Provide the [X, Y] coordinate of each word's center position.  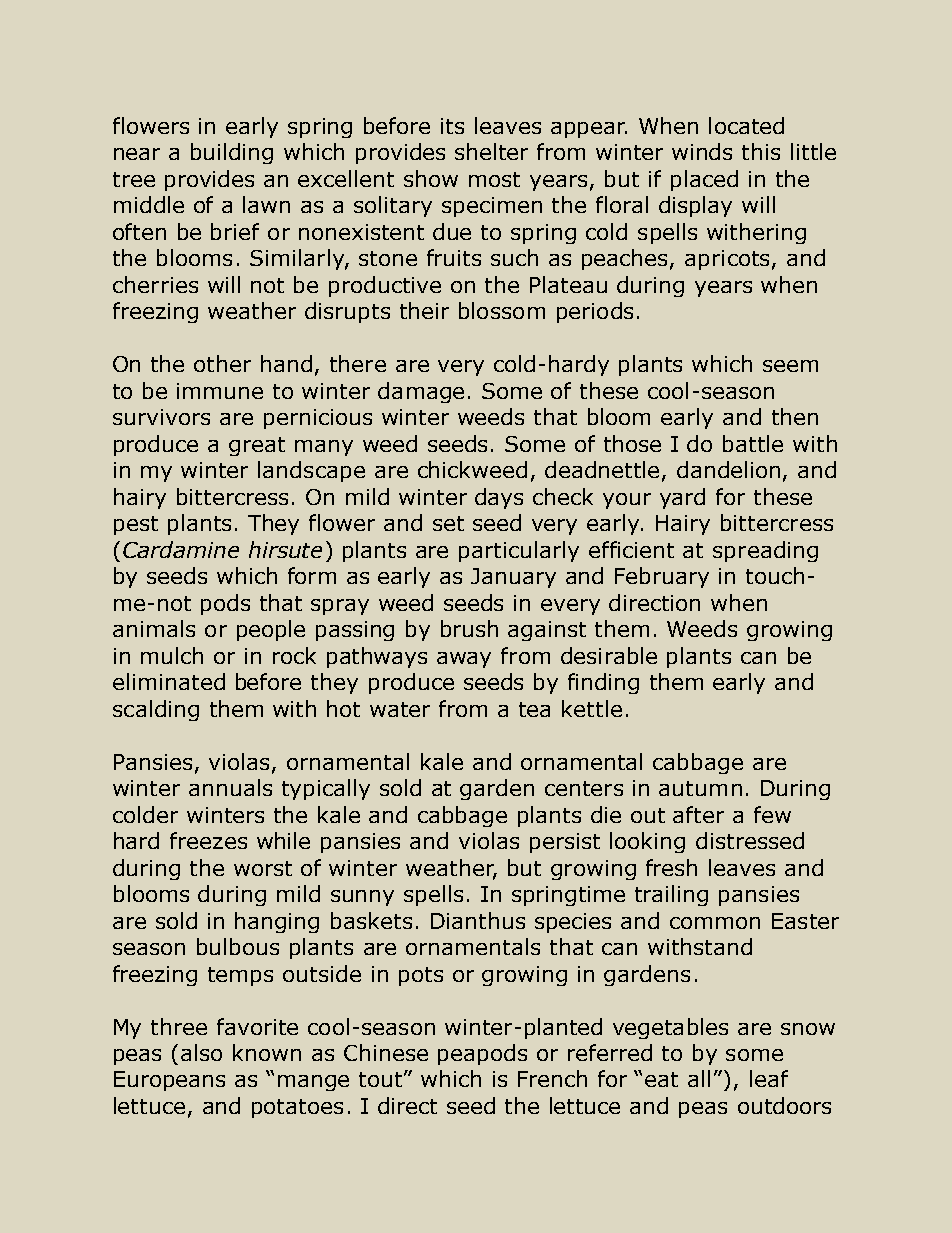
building [232, 153]
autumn [700, 788]
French [552, 1078]
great [257, 446]
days [499, 498]
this [761, 151]
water [400, 709]
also [201, 1052]
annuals [230, 787]
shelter [491, 151]
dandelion [728, 469]
